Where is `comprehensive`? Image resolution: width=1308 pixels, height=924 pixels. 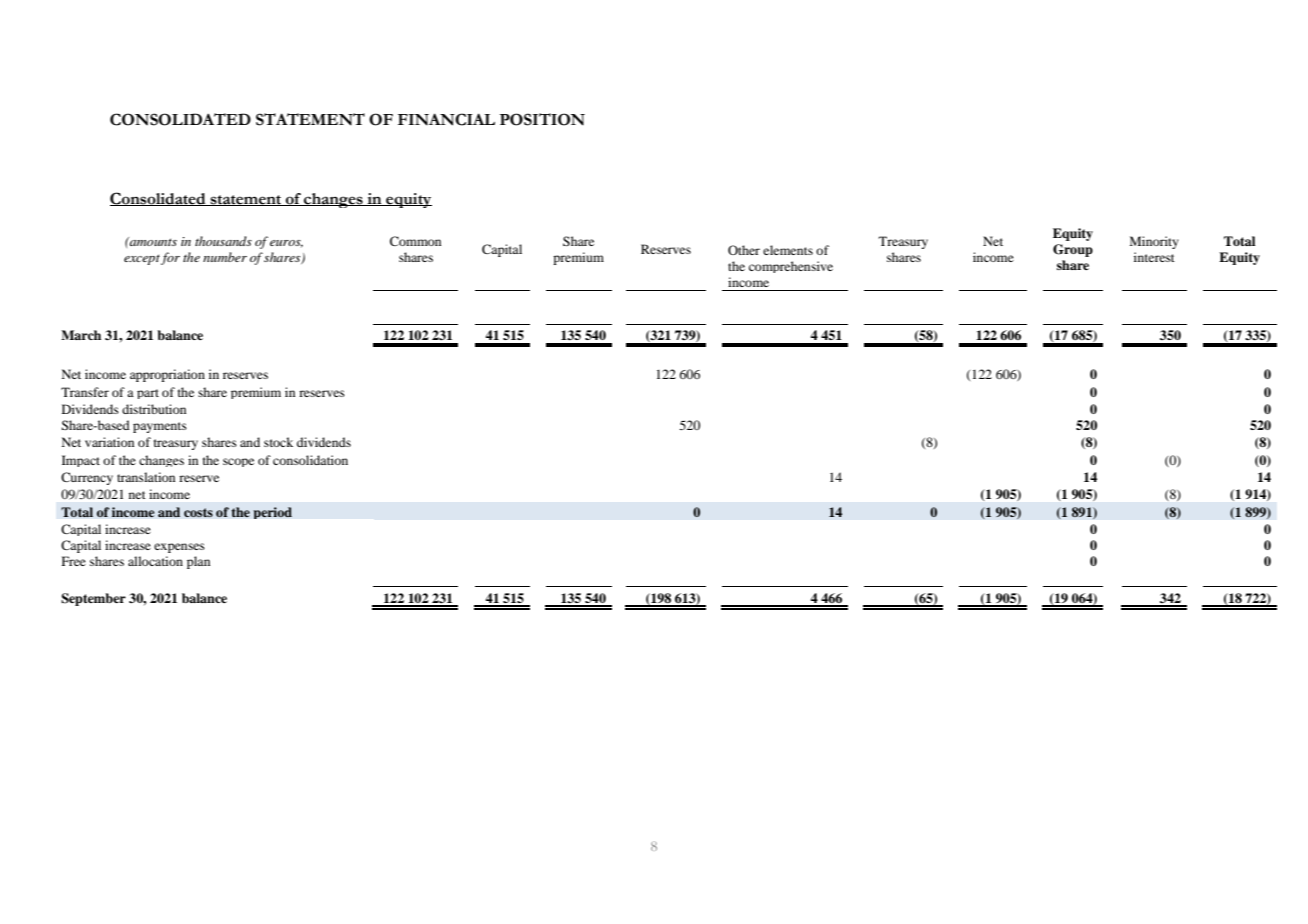
comprehensive is located at coordinates (791, 267).
